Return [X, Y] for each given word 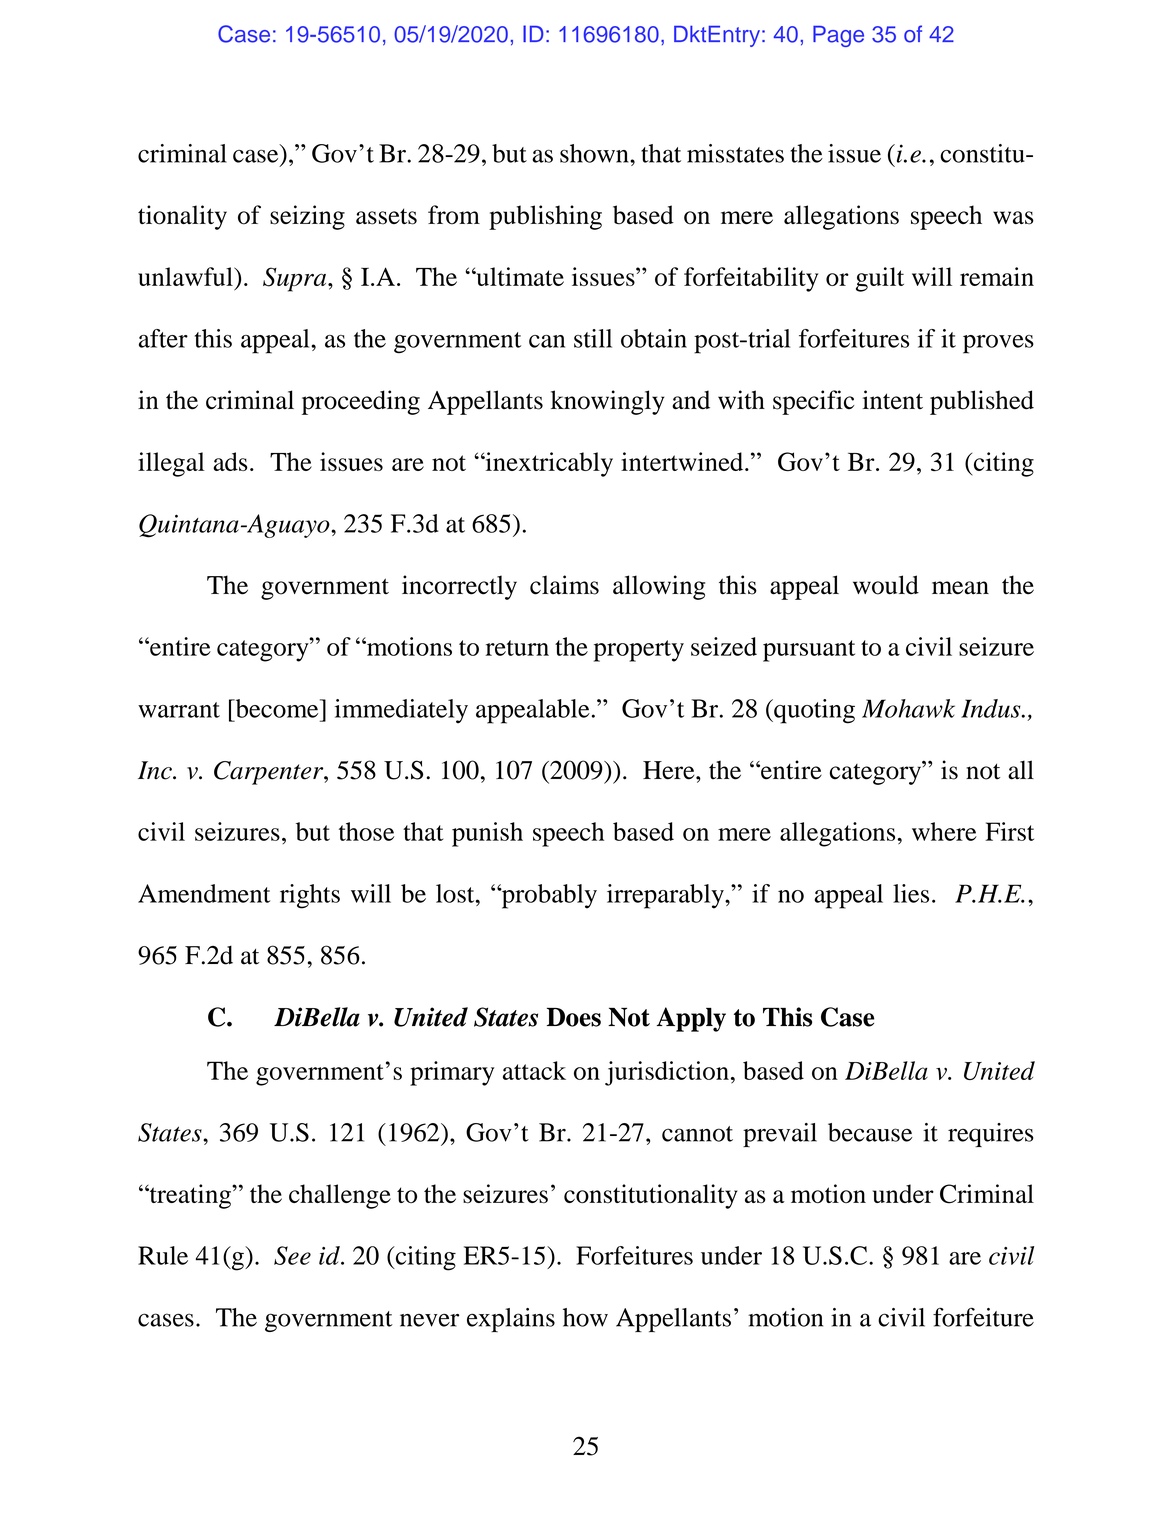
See [292, 1255]
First [1009, 831]
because [870, 1132]
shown [595, 153]
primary [452, 1073]
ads [230, 461]
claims [564, 585]
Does [574, 1017]
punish [487, 834]
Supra [296, 279]
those [366, 831]
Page [838, 36]
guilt [880, 279]
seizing [307, 217]
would [886, 585]
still [593, 338]
